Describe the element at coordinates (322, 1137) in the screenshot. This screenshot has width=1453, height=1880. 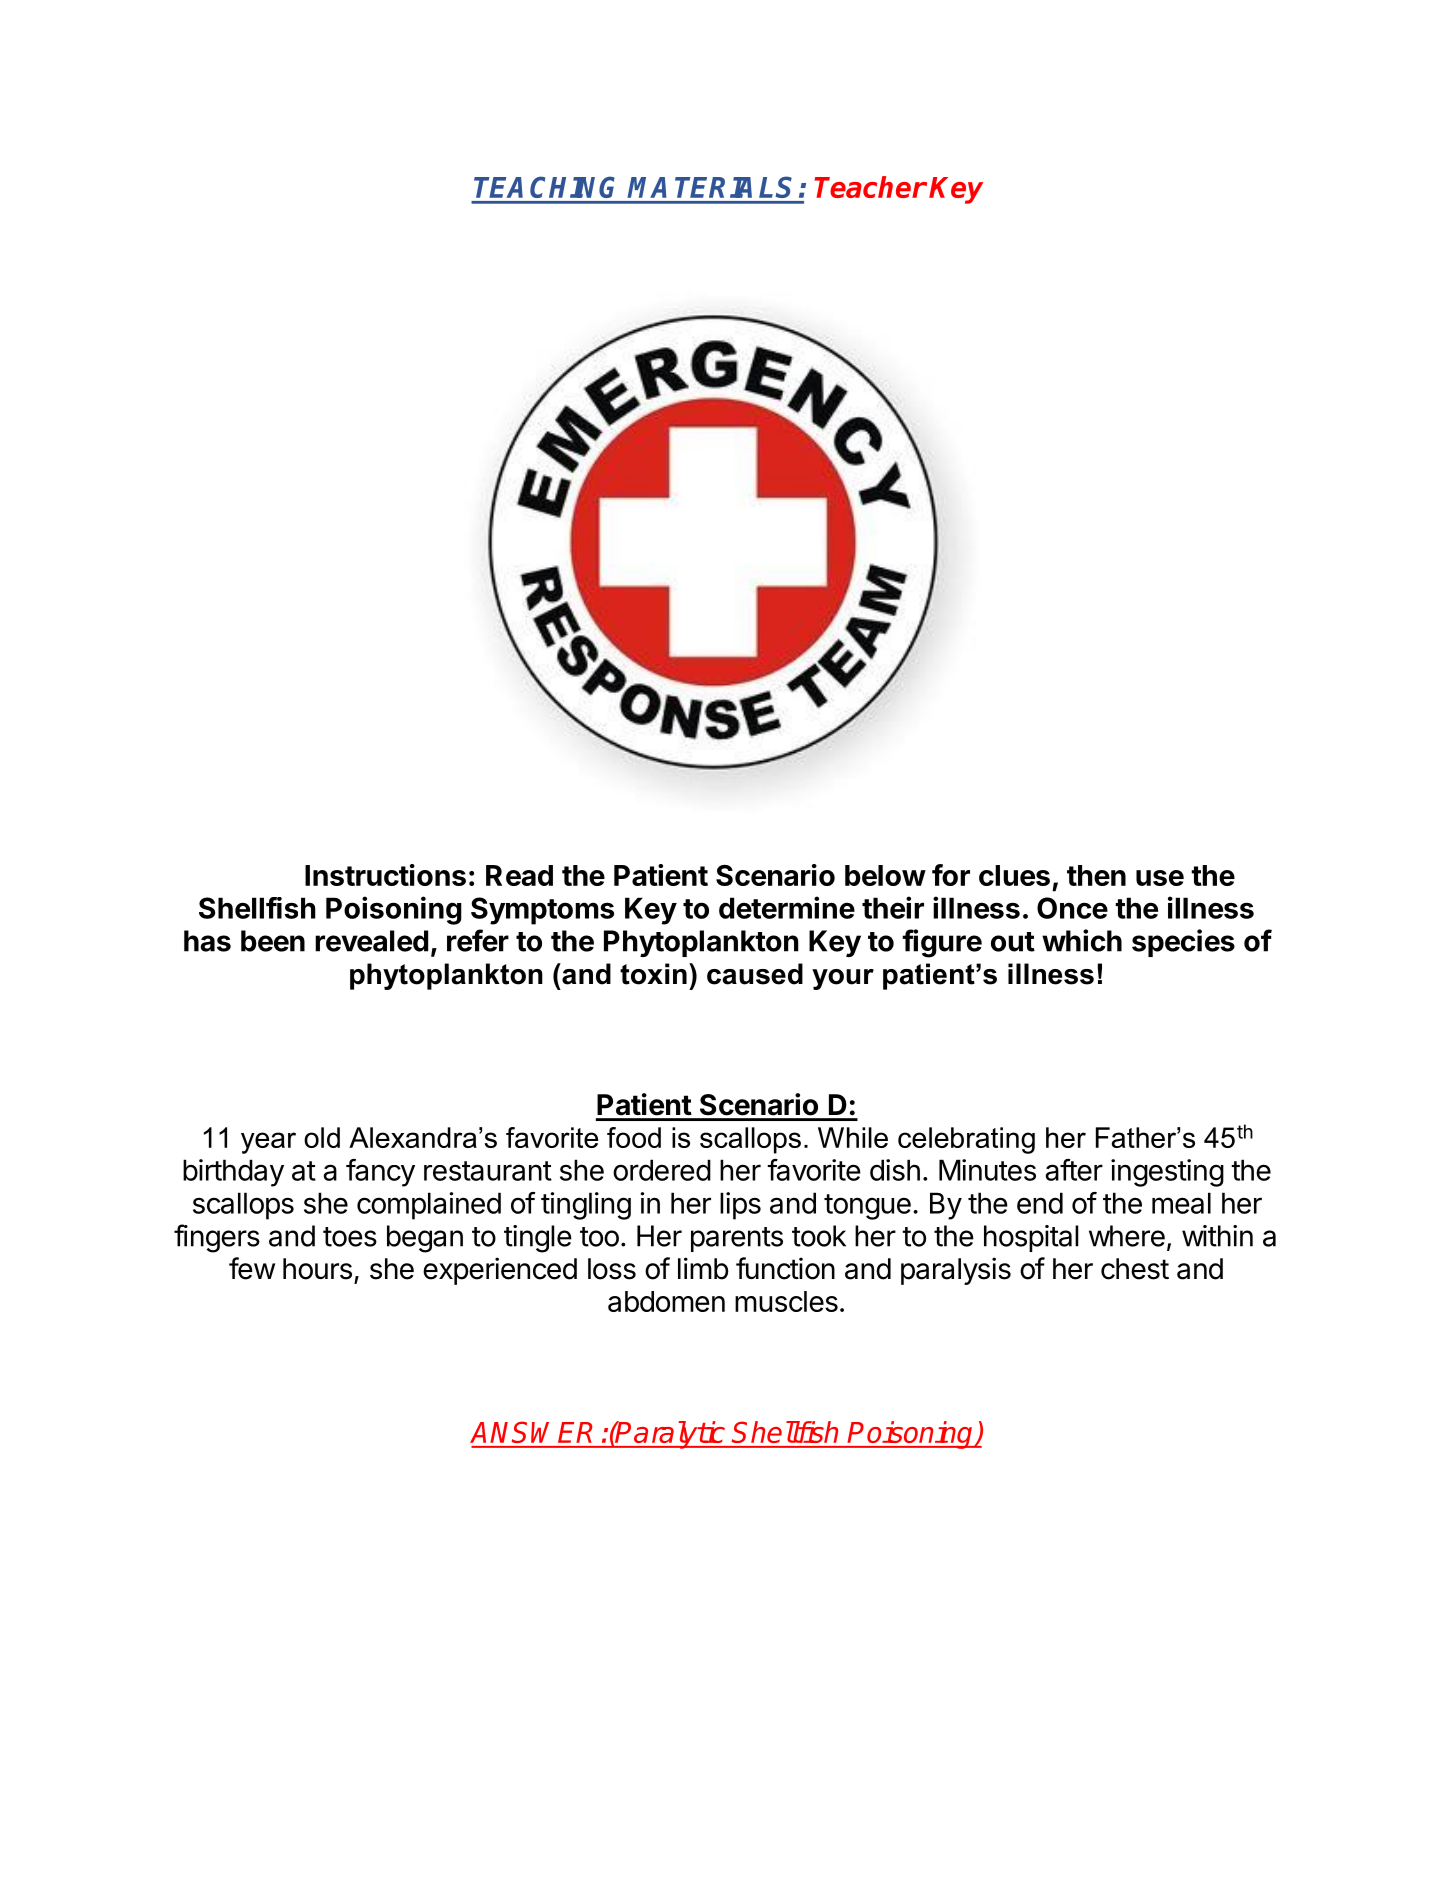
I see `old` at that location.
